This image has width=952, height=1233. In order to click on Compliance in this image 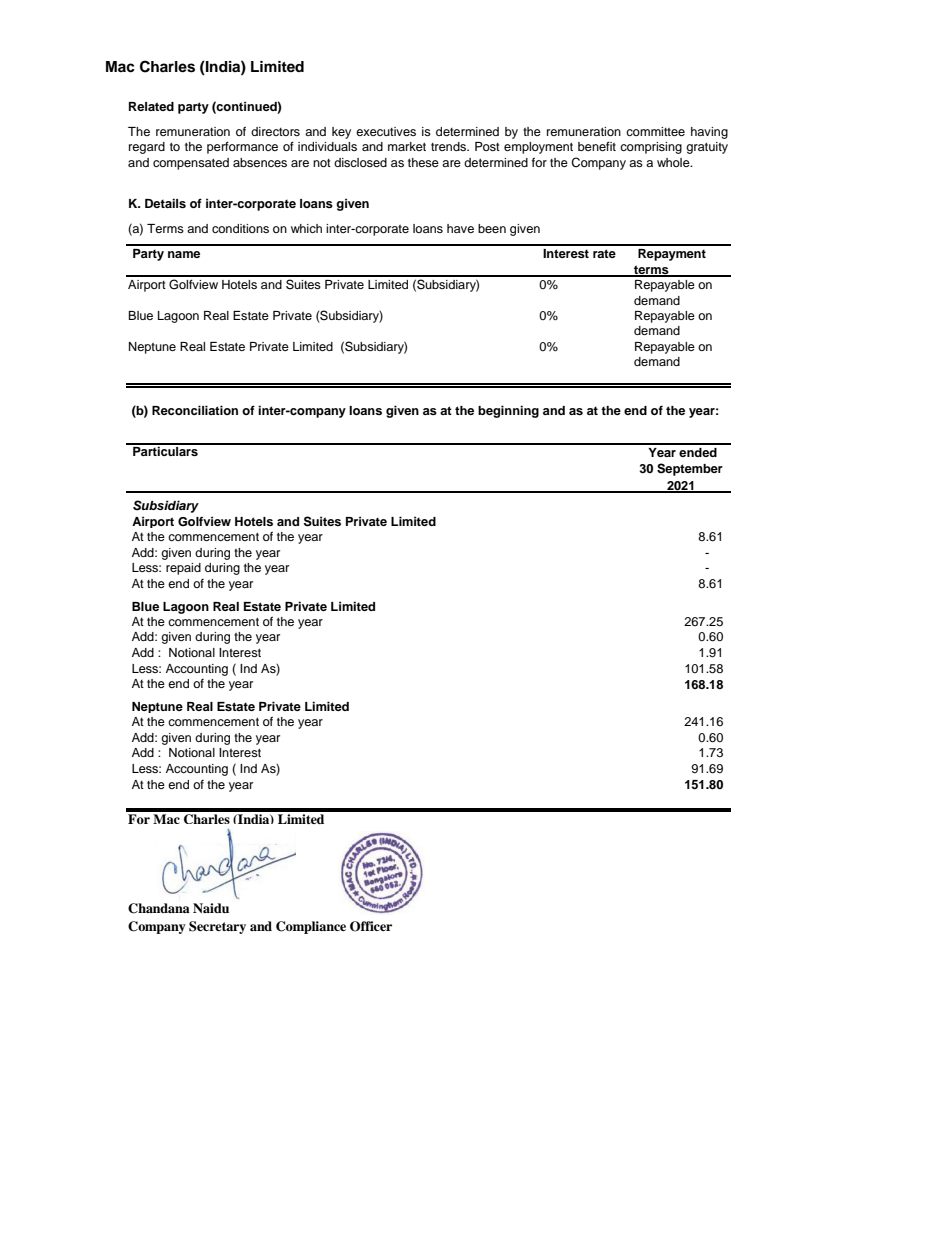, I will do `click(311, 927)`.
